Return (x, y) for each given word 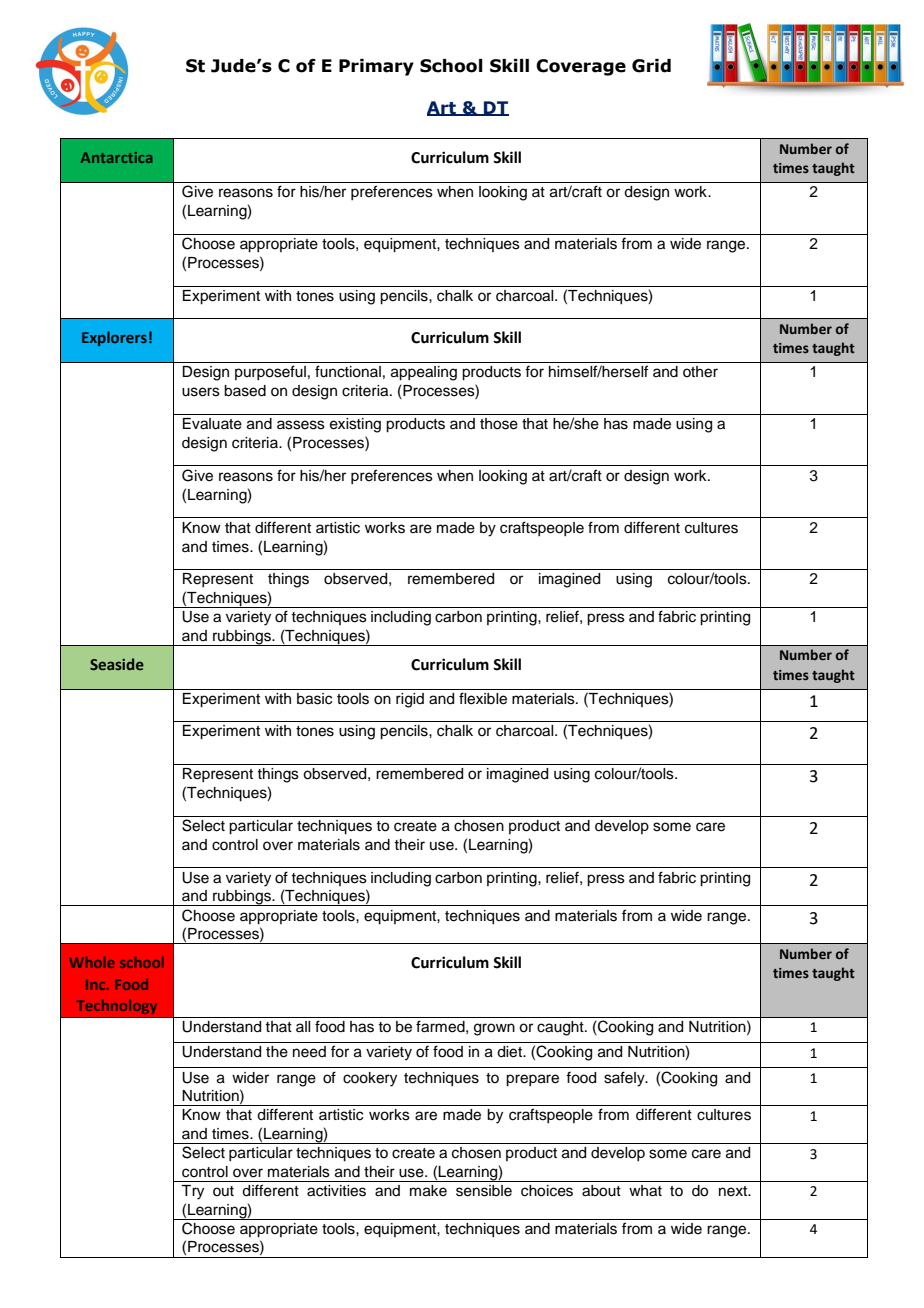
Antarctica (116, 157)
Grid (651, 66)
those (499, 424)
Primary (376, 67)
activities (336, 1191)
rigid (410, 700)
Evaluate (212, 424)
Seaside (117, 664)
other (700, 372)
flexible (483, 698)
